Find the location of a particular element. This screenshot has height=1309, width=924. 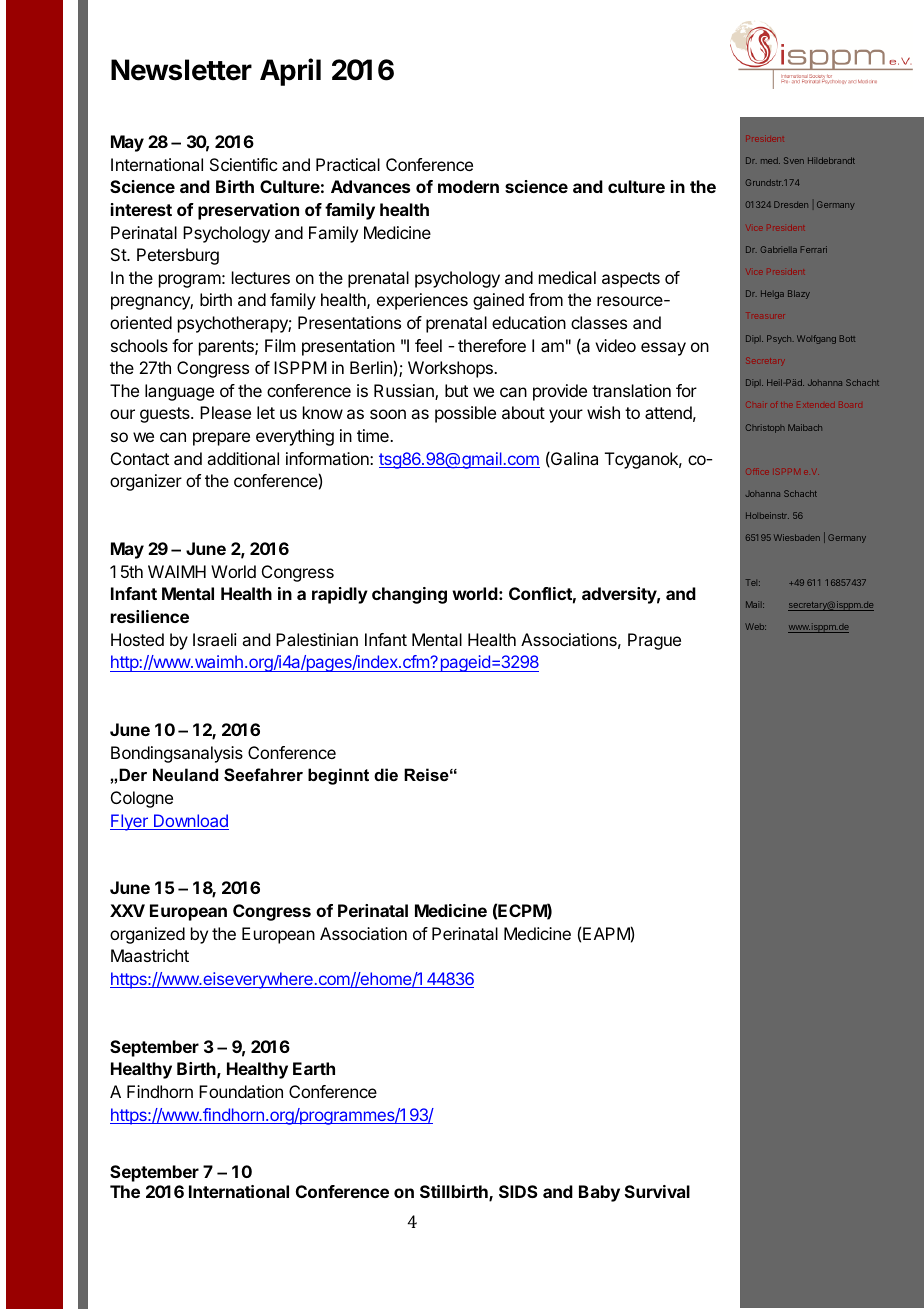

SIDS is located at coordinates (518, 1191).
